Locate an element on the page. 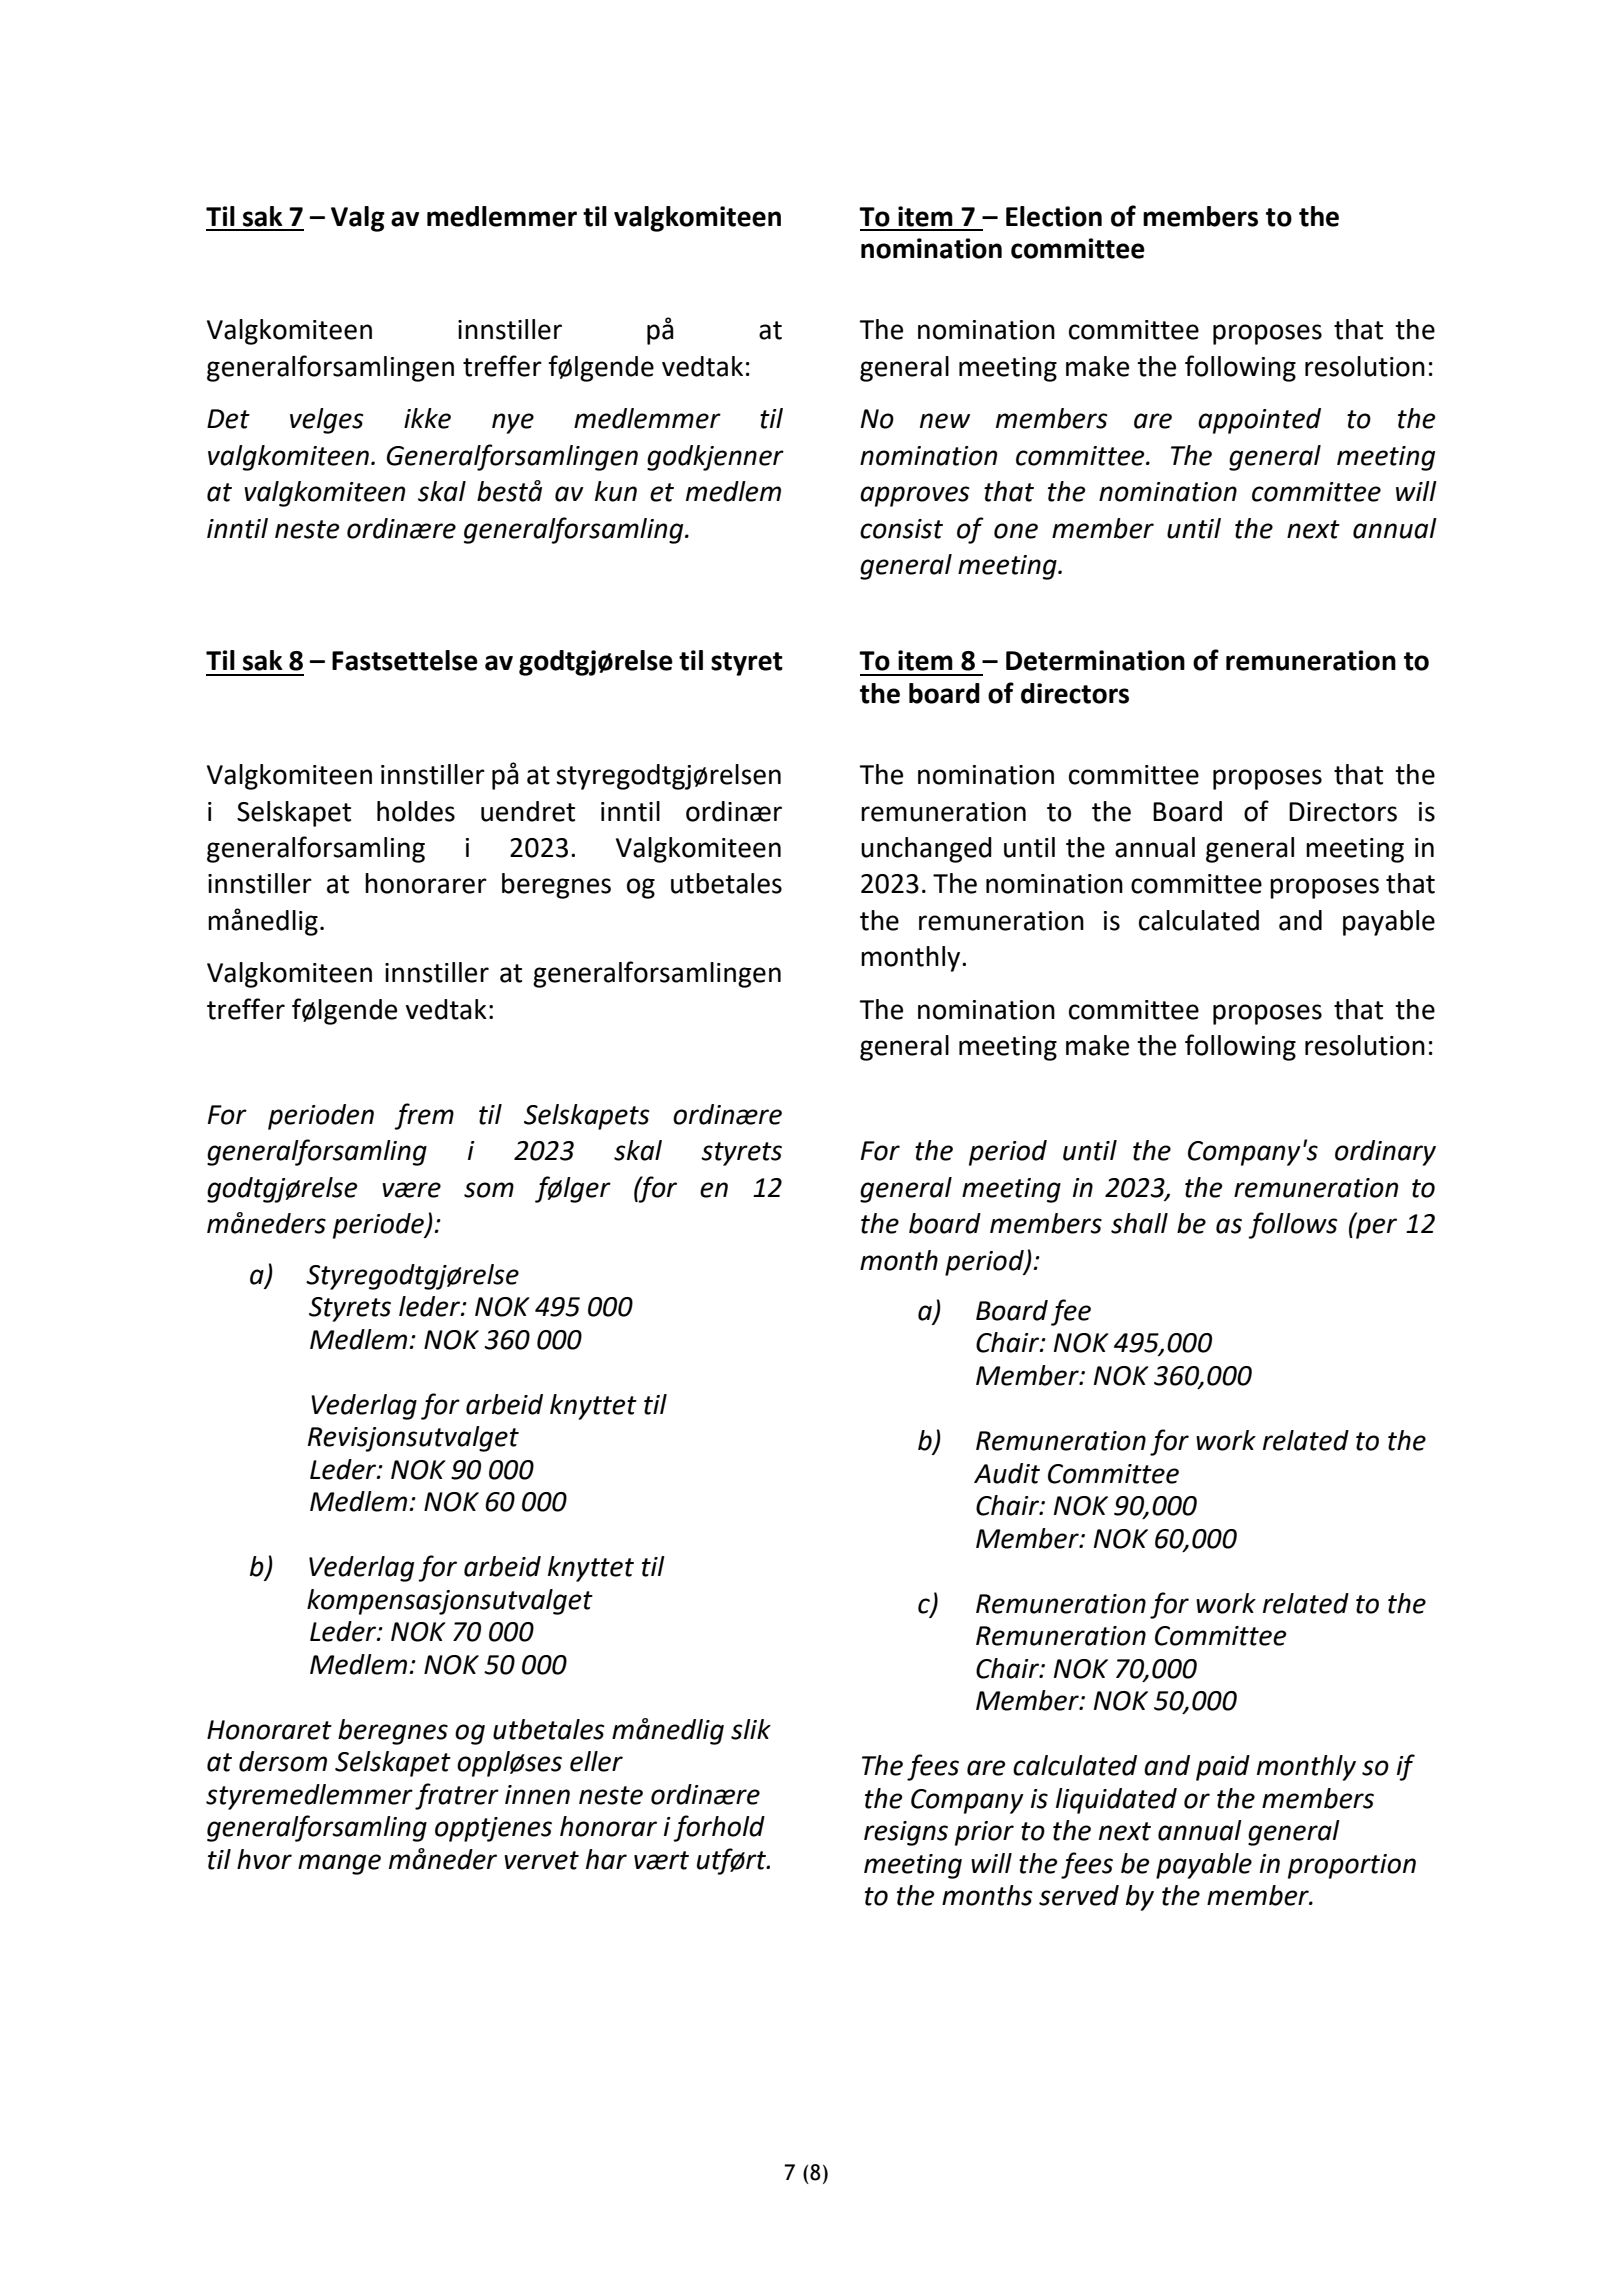  proportion is located at coordinates (1352, 1866).
